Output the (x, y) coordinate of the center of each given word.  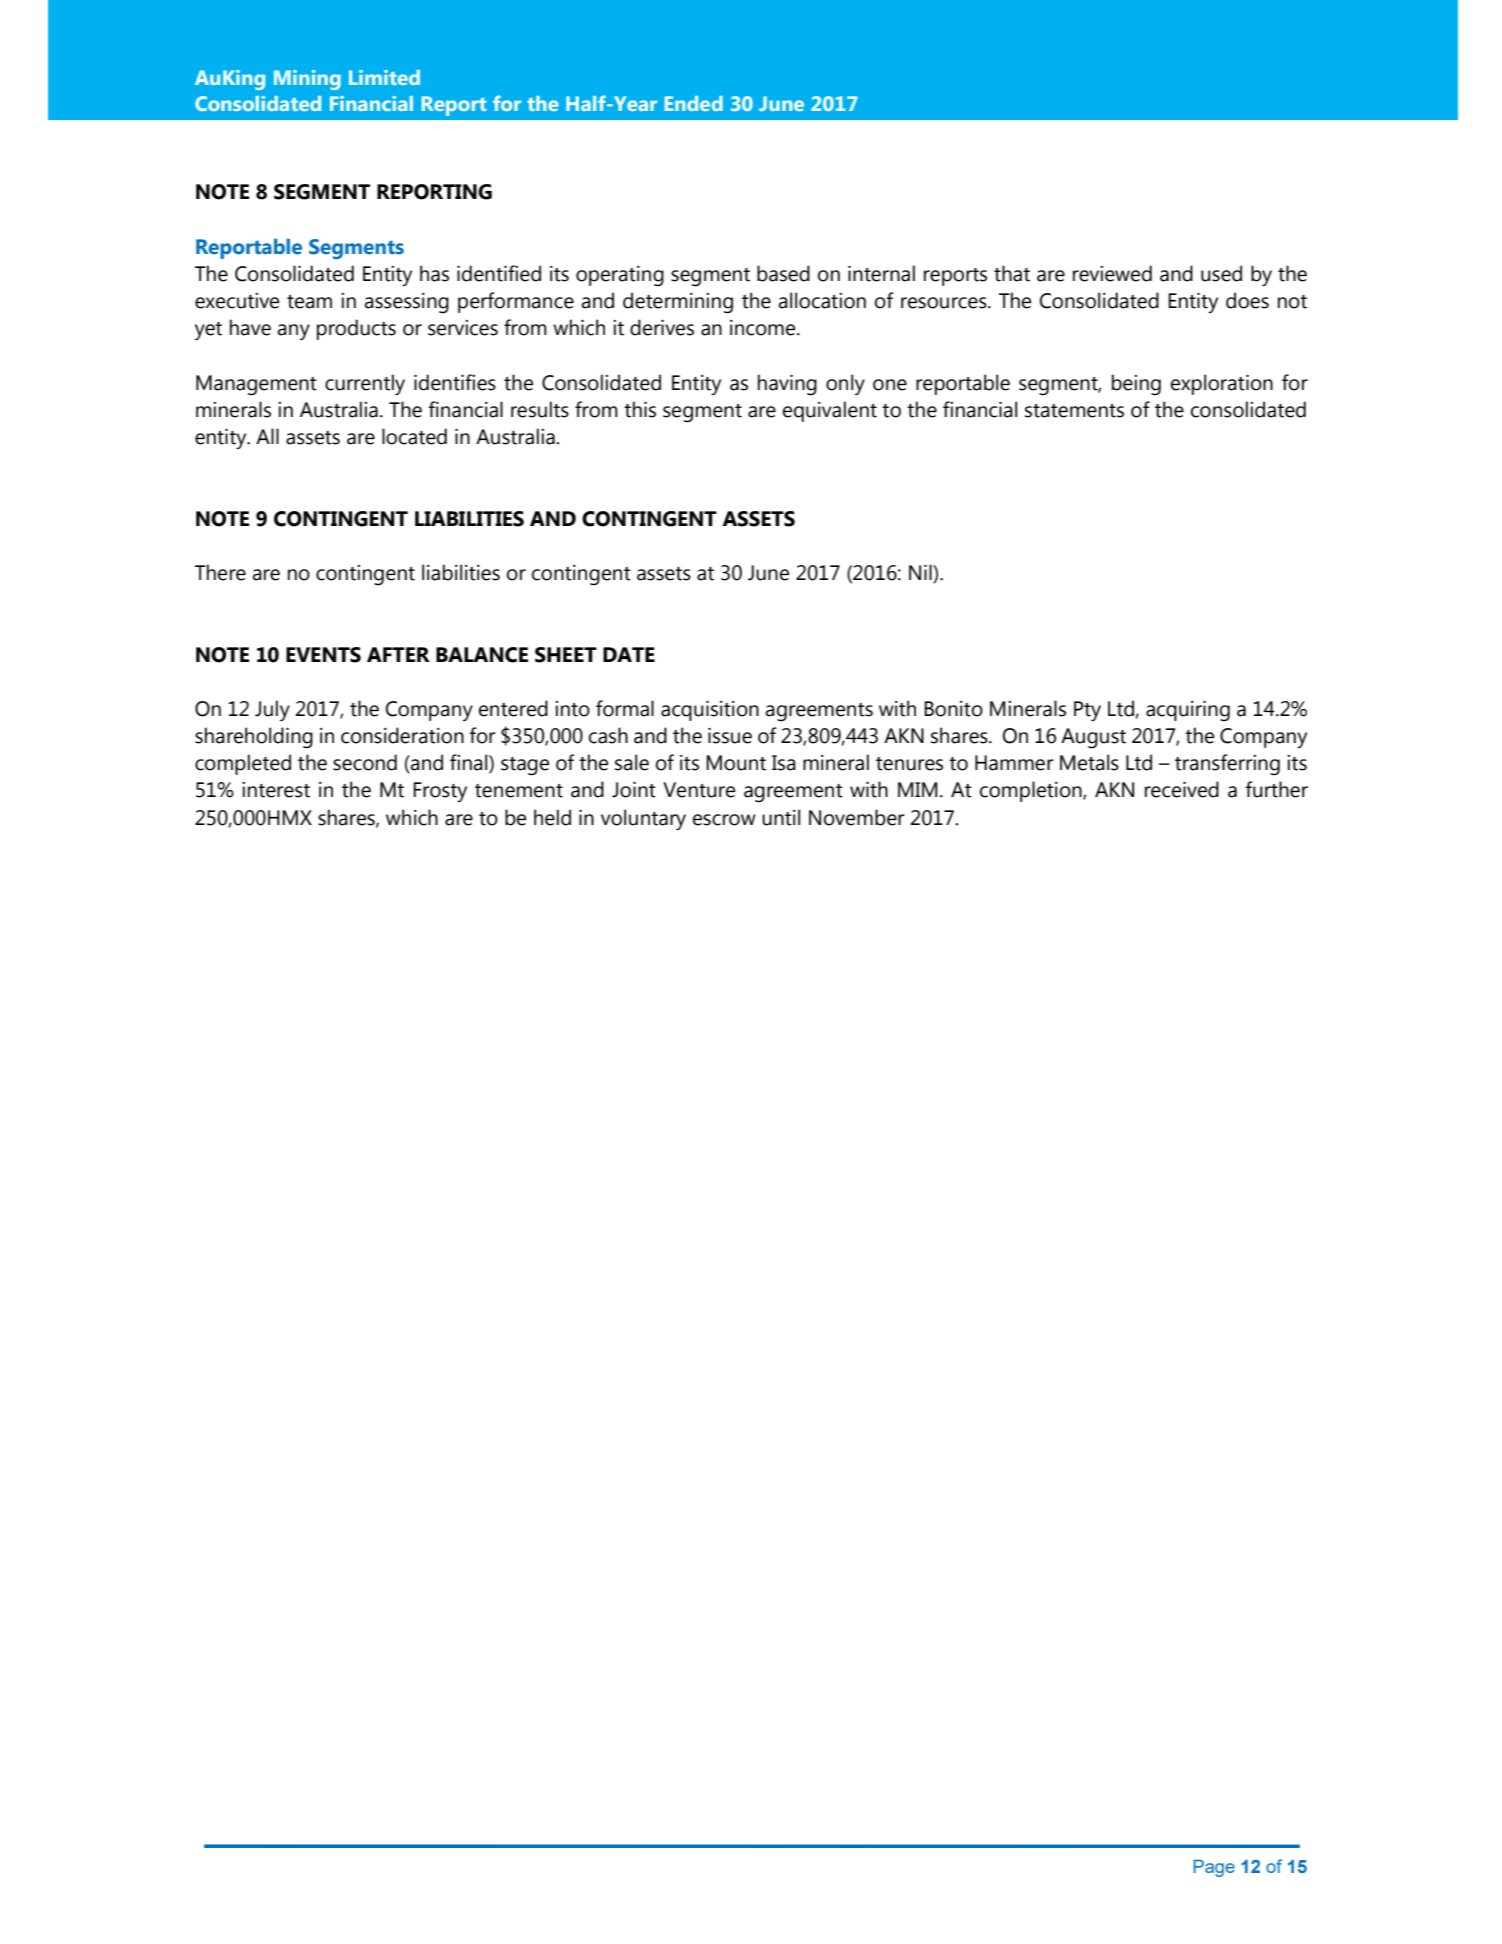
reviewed (1112, 273)
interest (276, 790)
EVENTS (323, 655)
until (781, 817)
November (857, 817)
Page (1214, 1868)
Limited (384, 77)
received (1182, 789)
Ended (694, 103)
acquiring (1188, 711)
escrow (724, 820)
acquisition (710, 710)
